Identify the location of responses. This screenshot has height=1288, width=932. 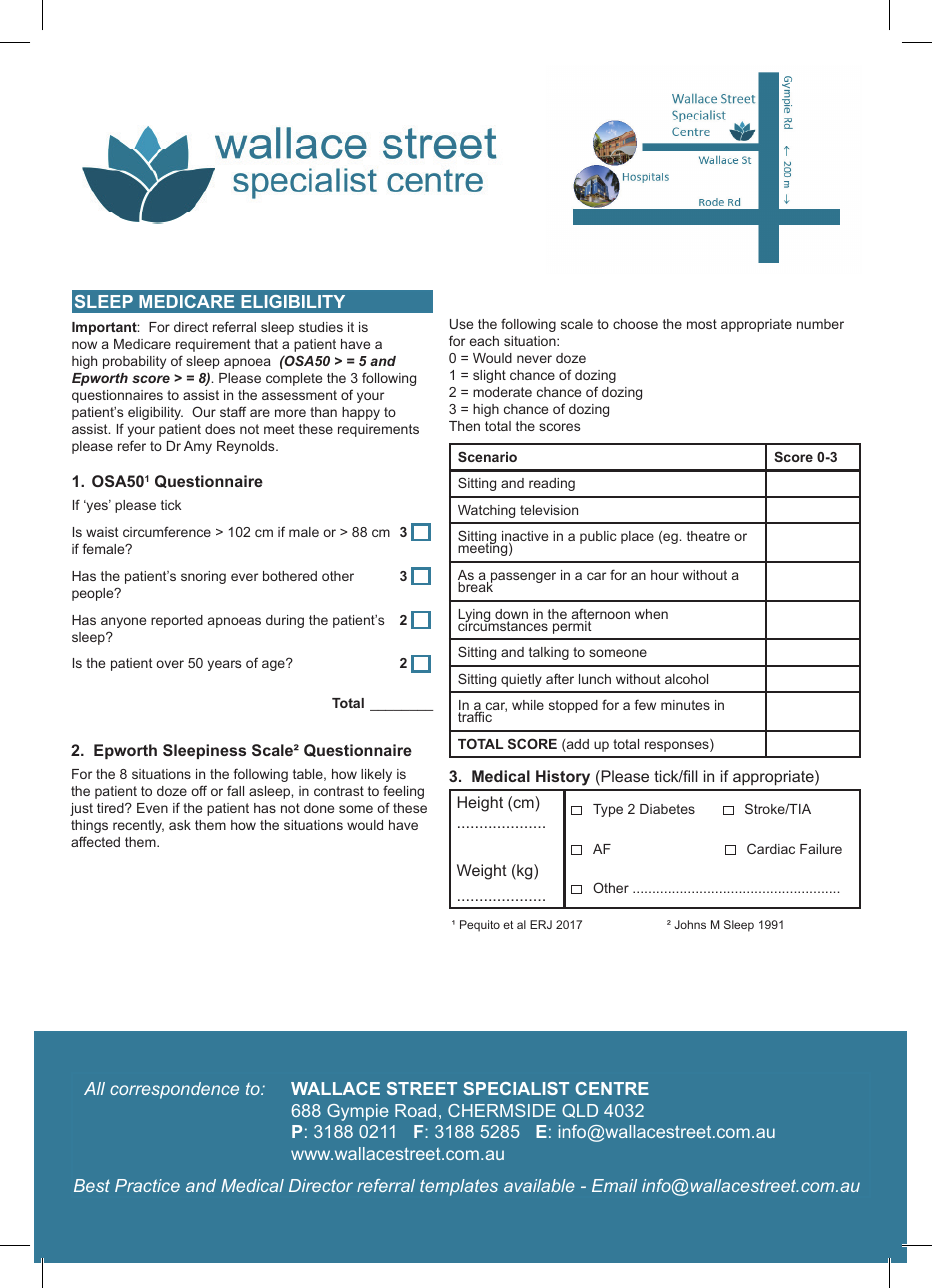
(678, 745).
